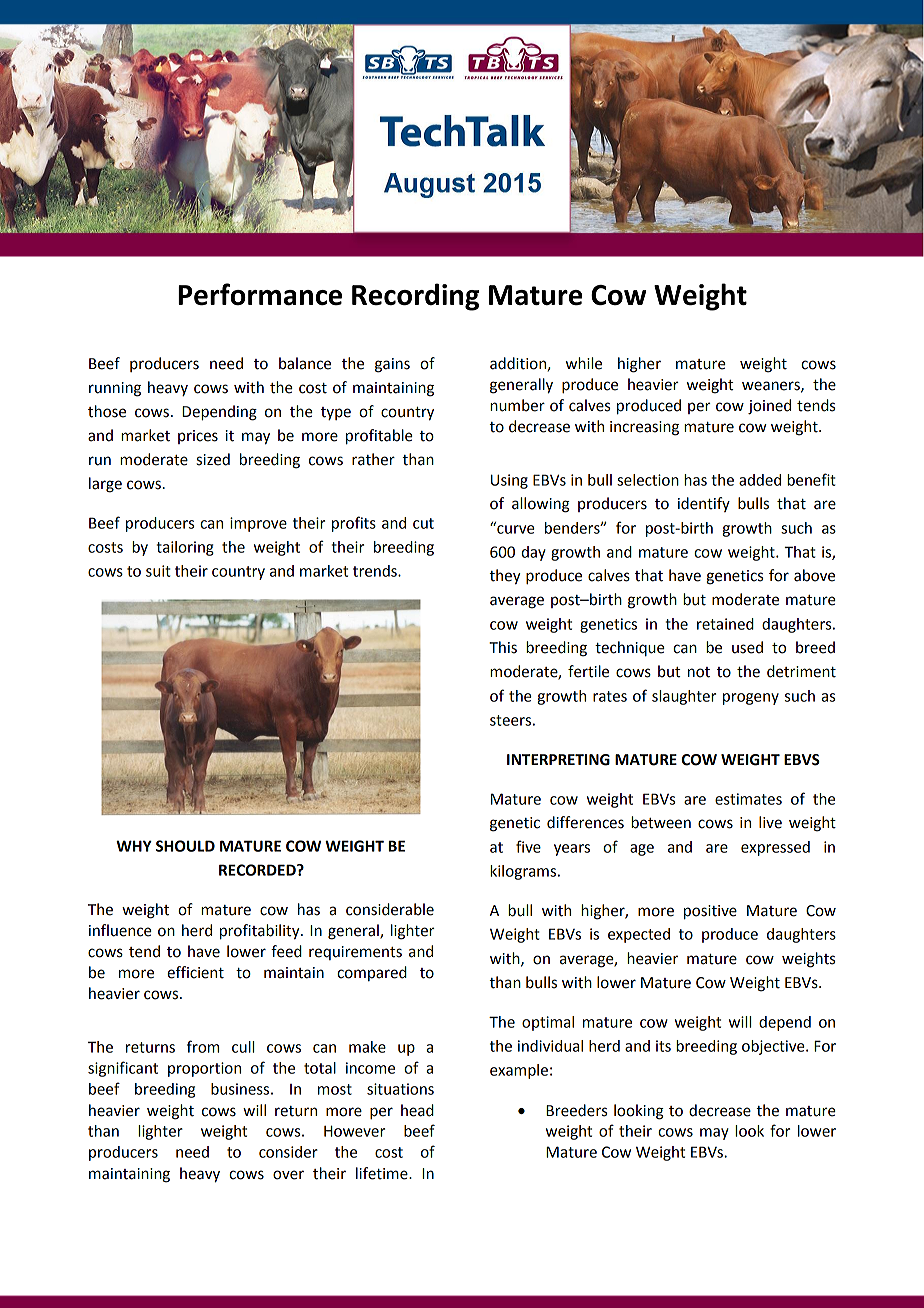  What do you see at coordinates (288, 1175) in the document?
I see `over` at bounding box center [288, 1175].
